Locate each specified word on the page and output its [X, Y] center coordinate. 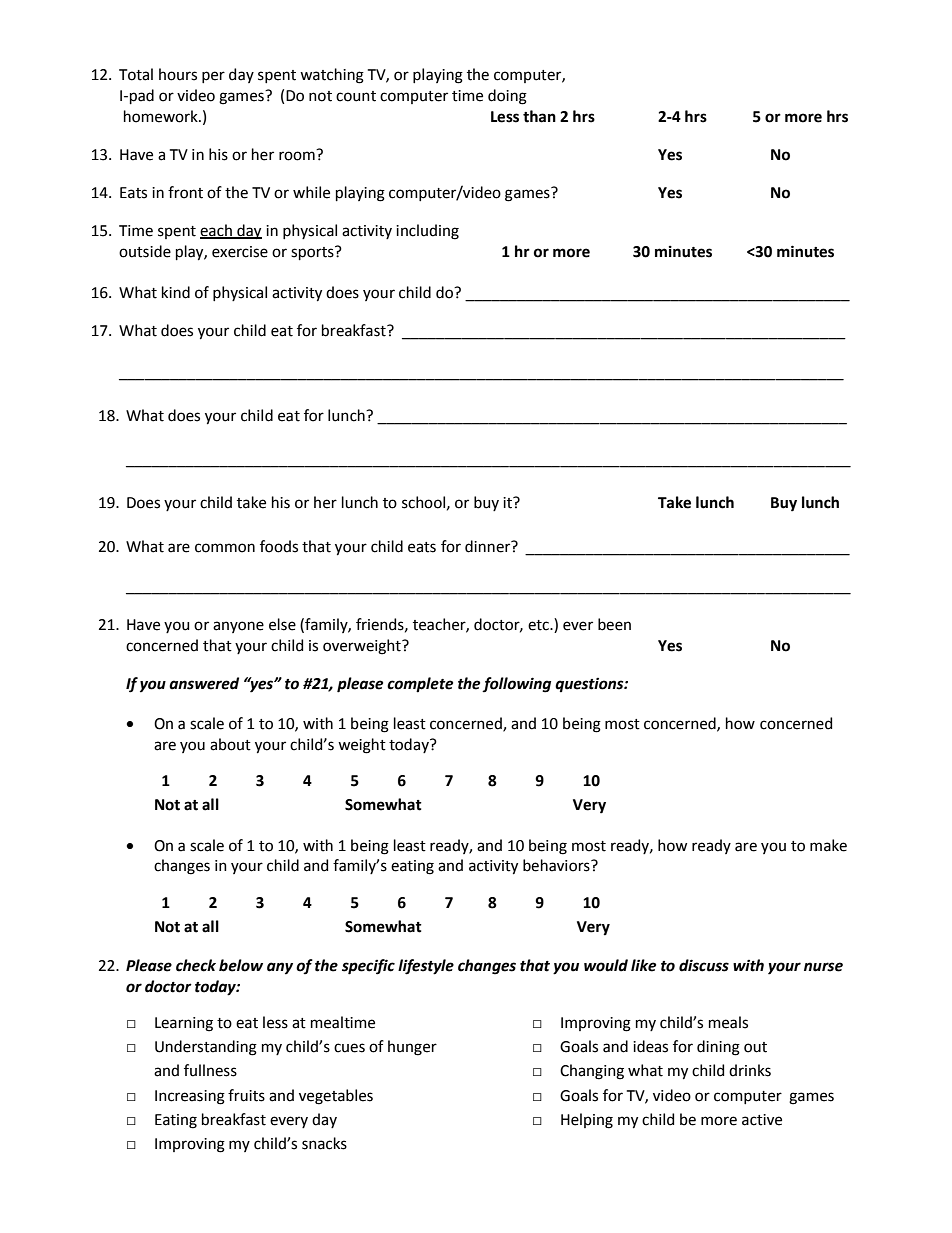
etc [539, 625]
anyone [238, 627]
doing [507, 97]
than [539, 116]
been [614, 624]
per [213, 77]
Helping [587, 1121]
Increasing [190, 1097]
